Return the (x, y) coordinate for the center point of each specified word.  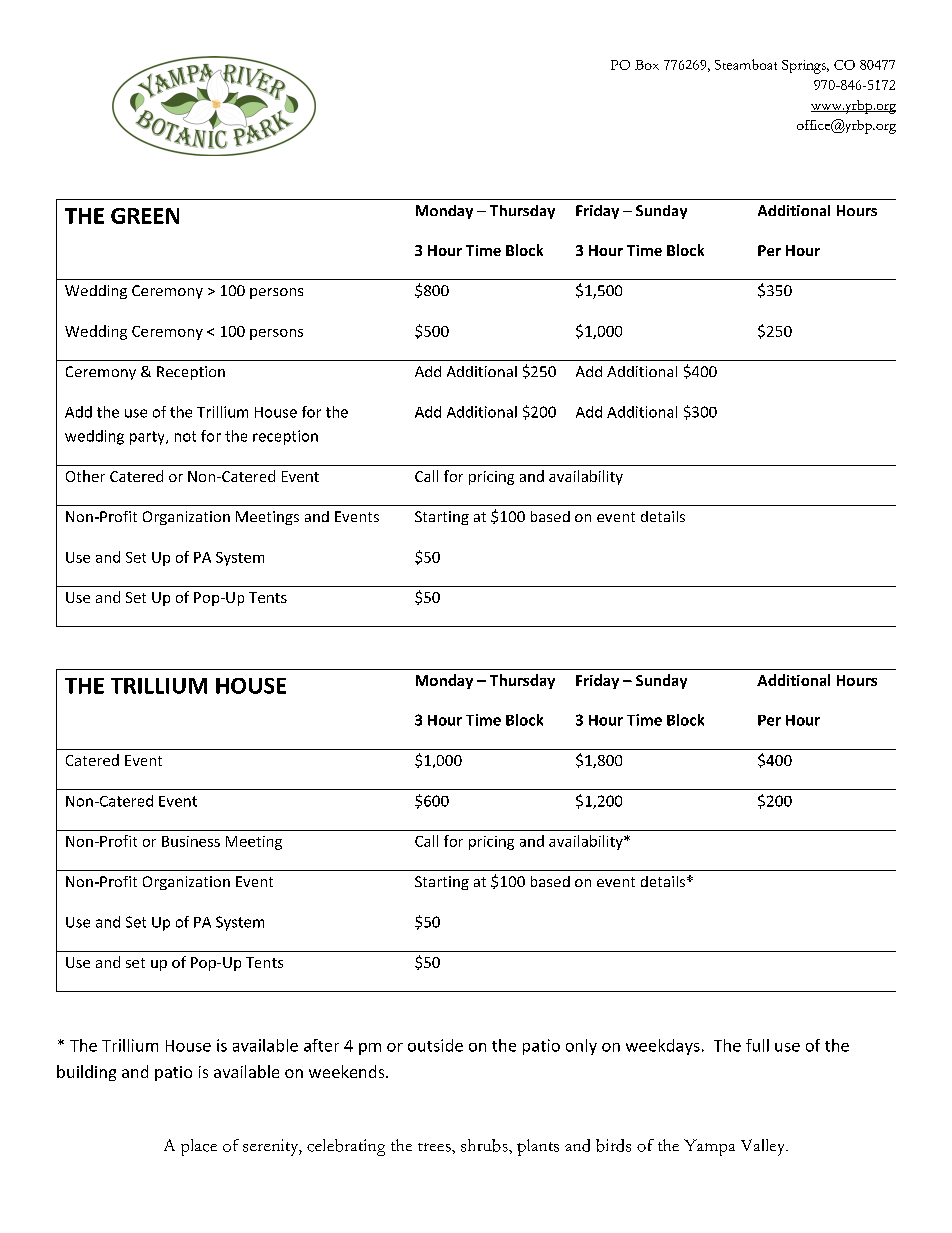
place (199, 1147)
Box (647, 65)
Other (85, 476)
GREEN (145, 216)
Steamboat (746, 64)
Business (191, 841)
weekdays (663, 1047)
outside (435, 1045)
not (185, 436)
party (148, 438)
